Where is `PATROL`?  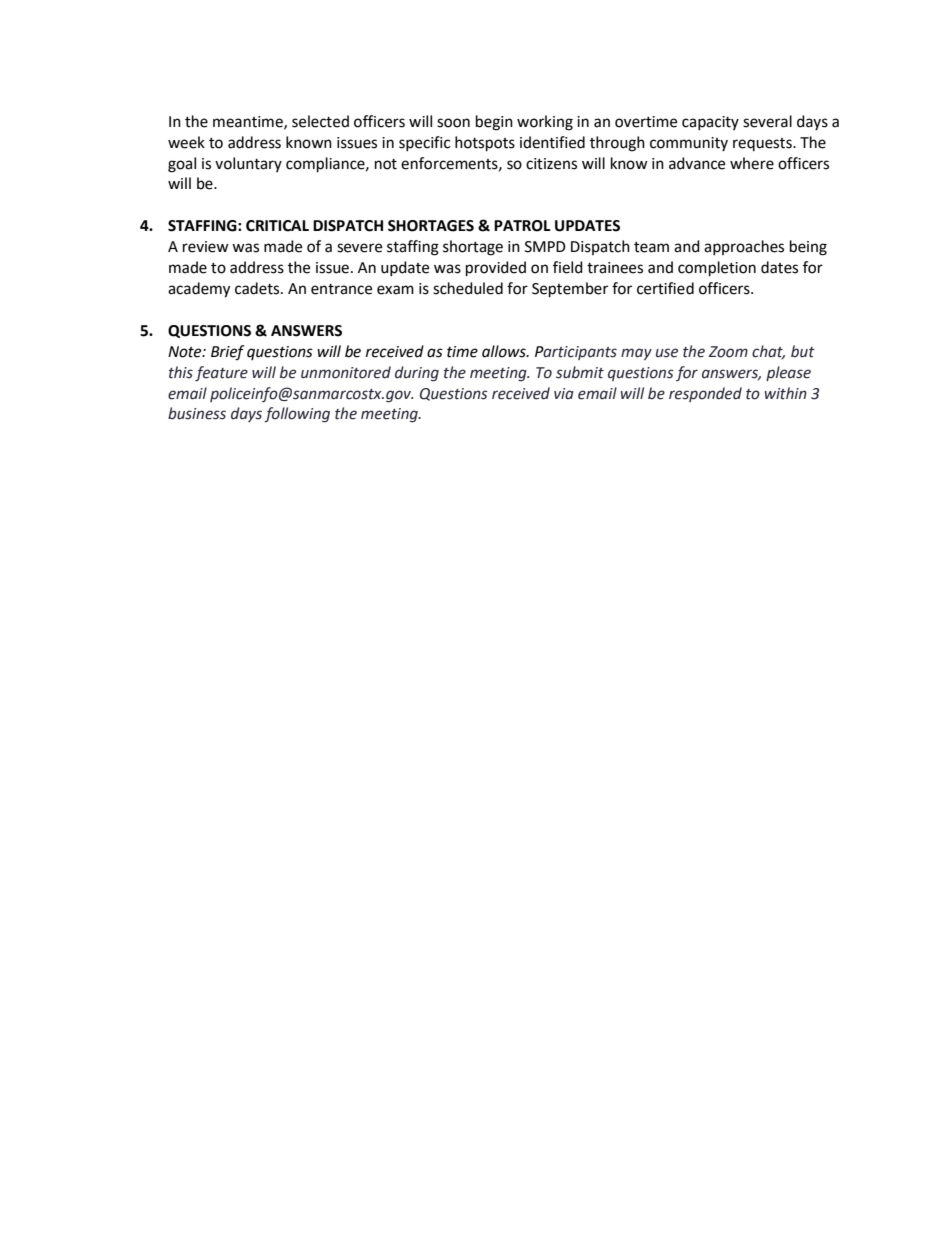
PATROL is located at coordinates (522, 226).
